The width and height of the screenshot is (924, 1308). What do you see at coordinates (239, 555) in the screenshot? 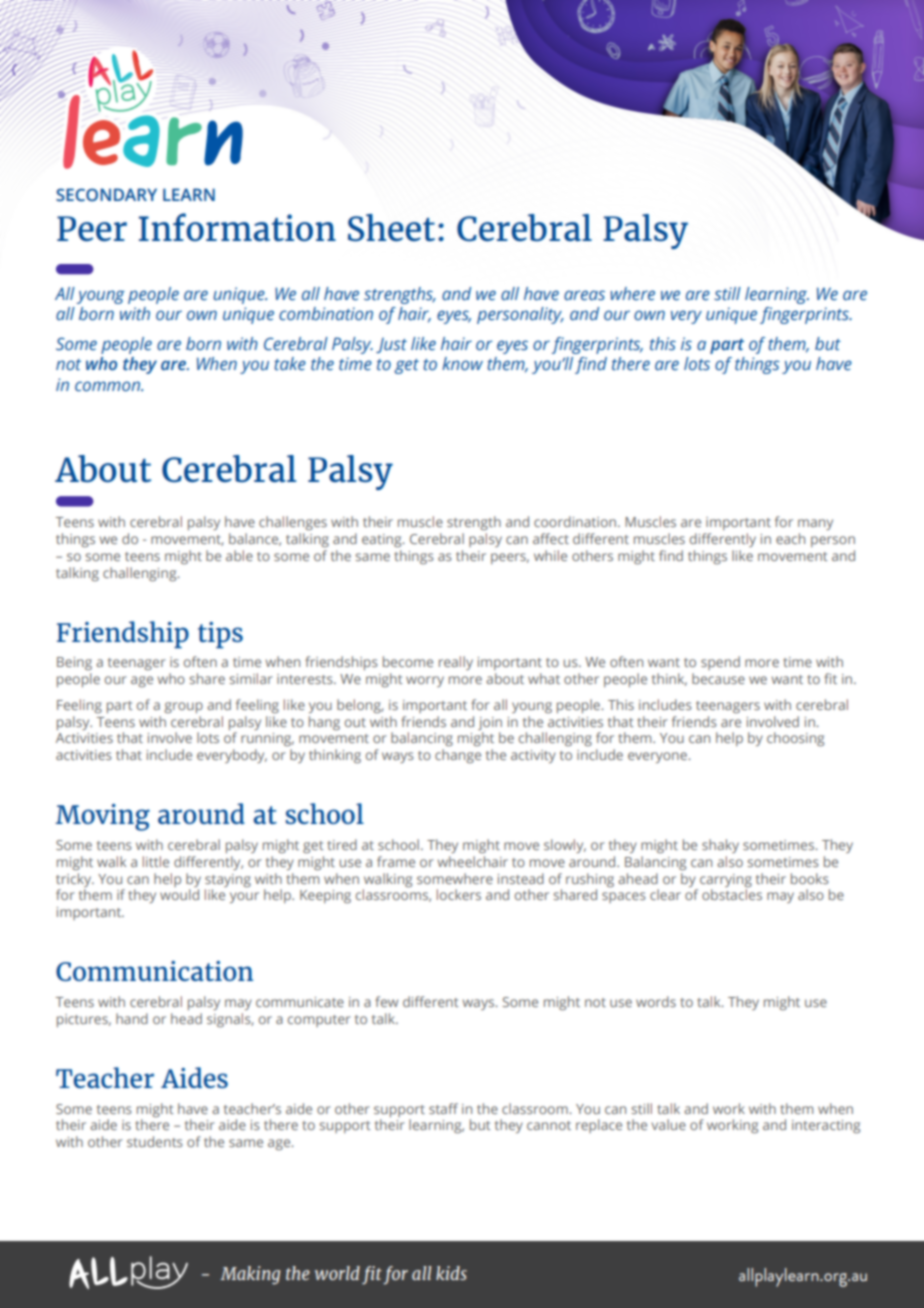
I see `able` at bounding box center [239, 555].
